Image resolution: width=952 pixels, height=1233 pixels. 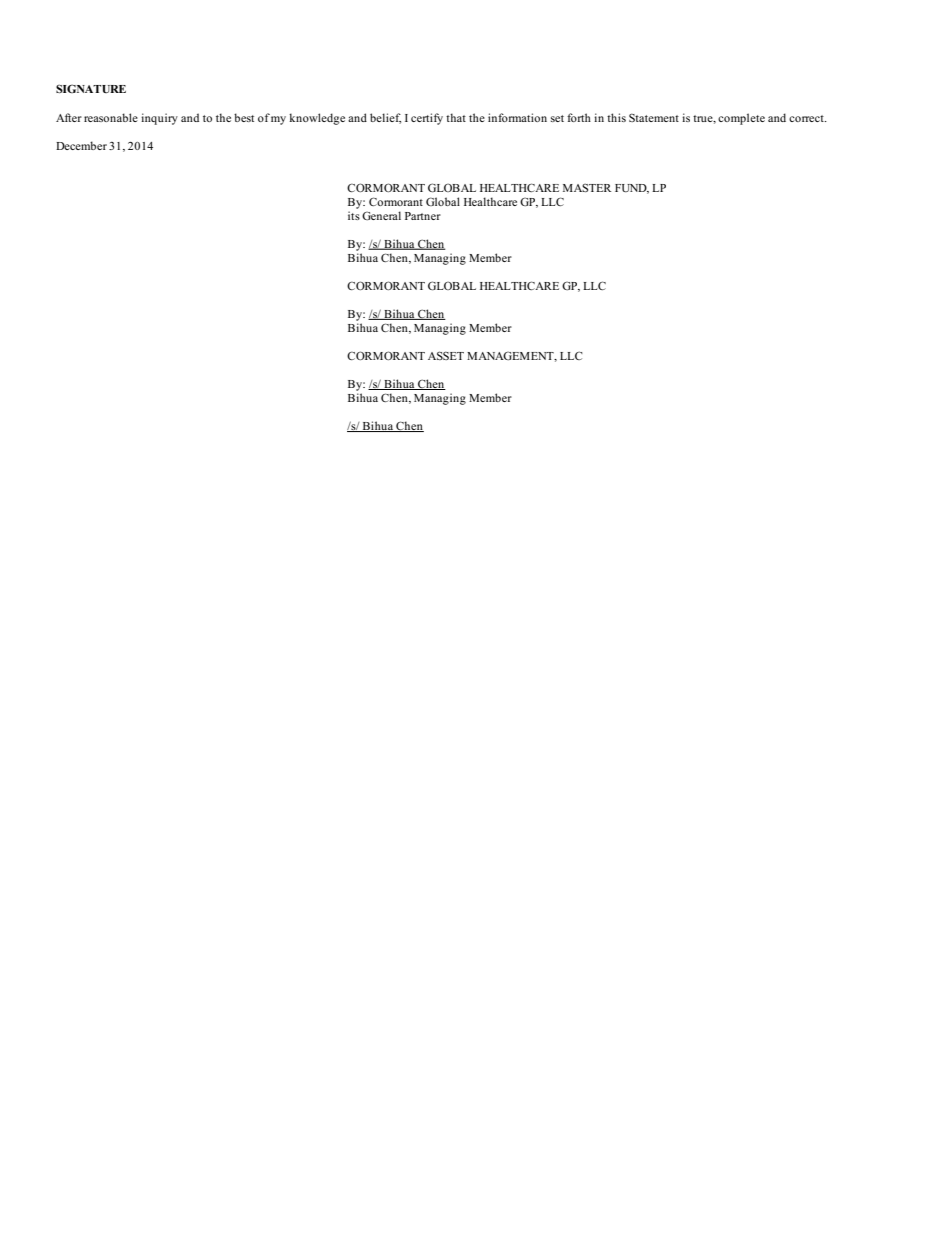 I want to click on belief, so click(x=385, y=118).
